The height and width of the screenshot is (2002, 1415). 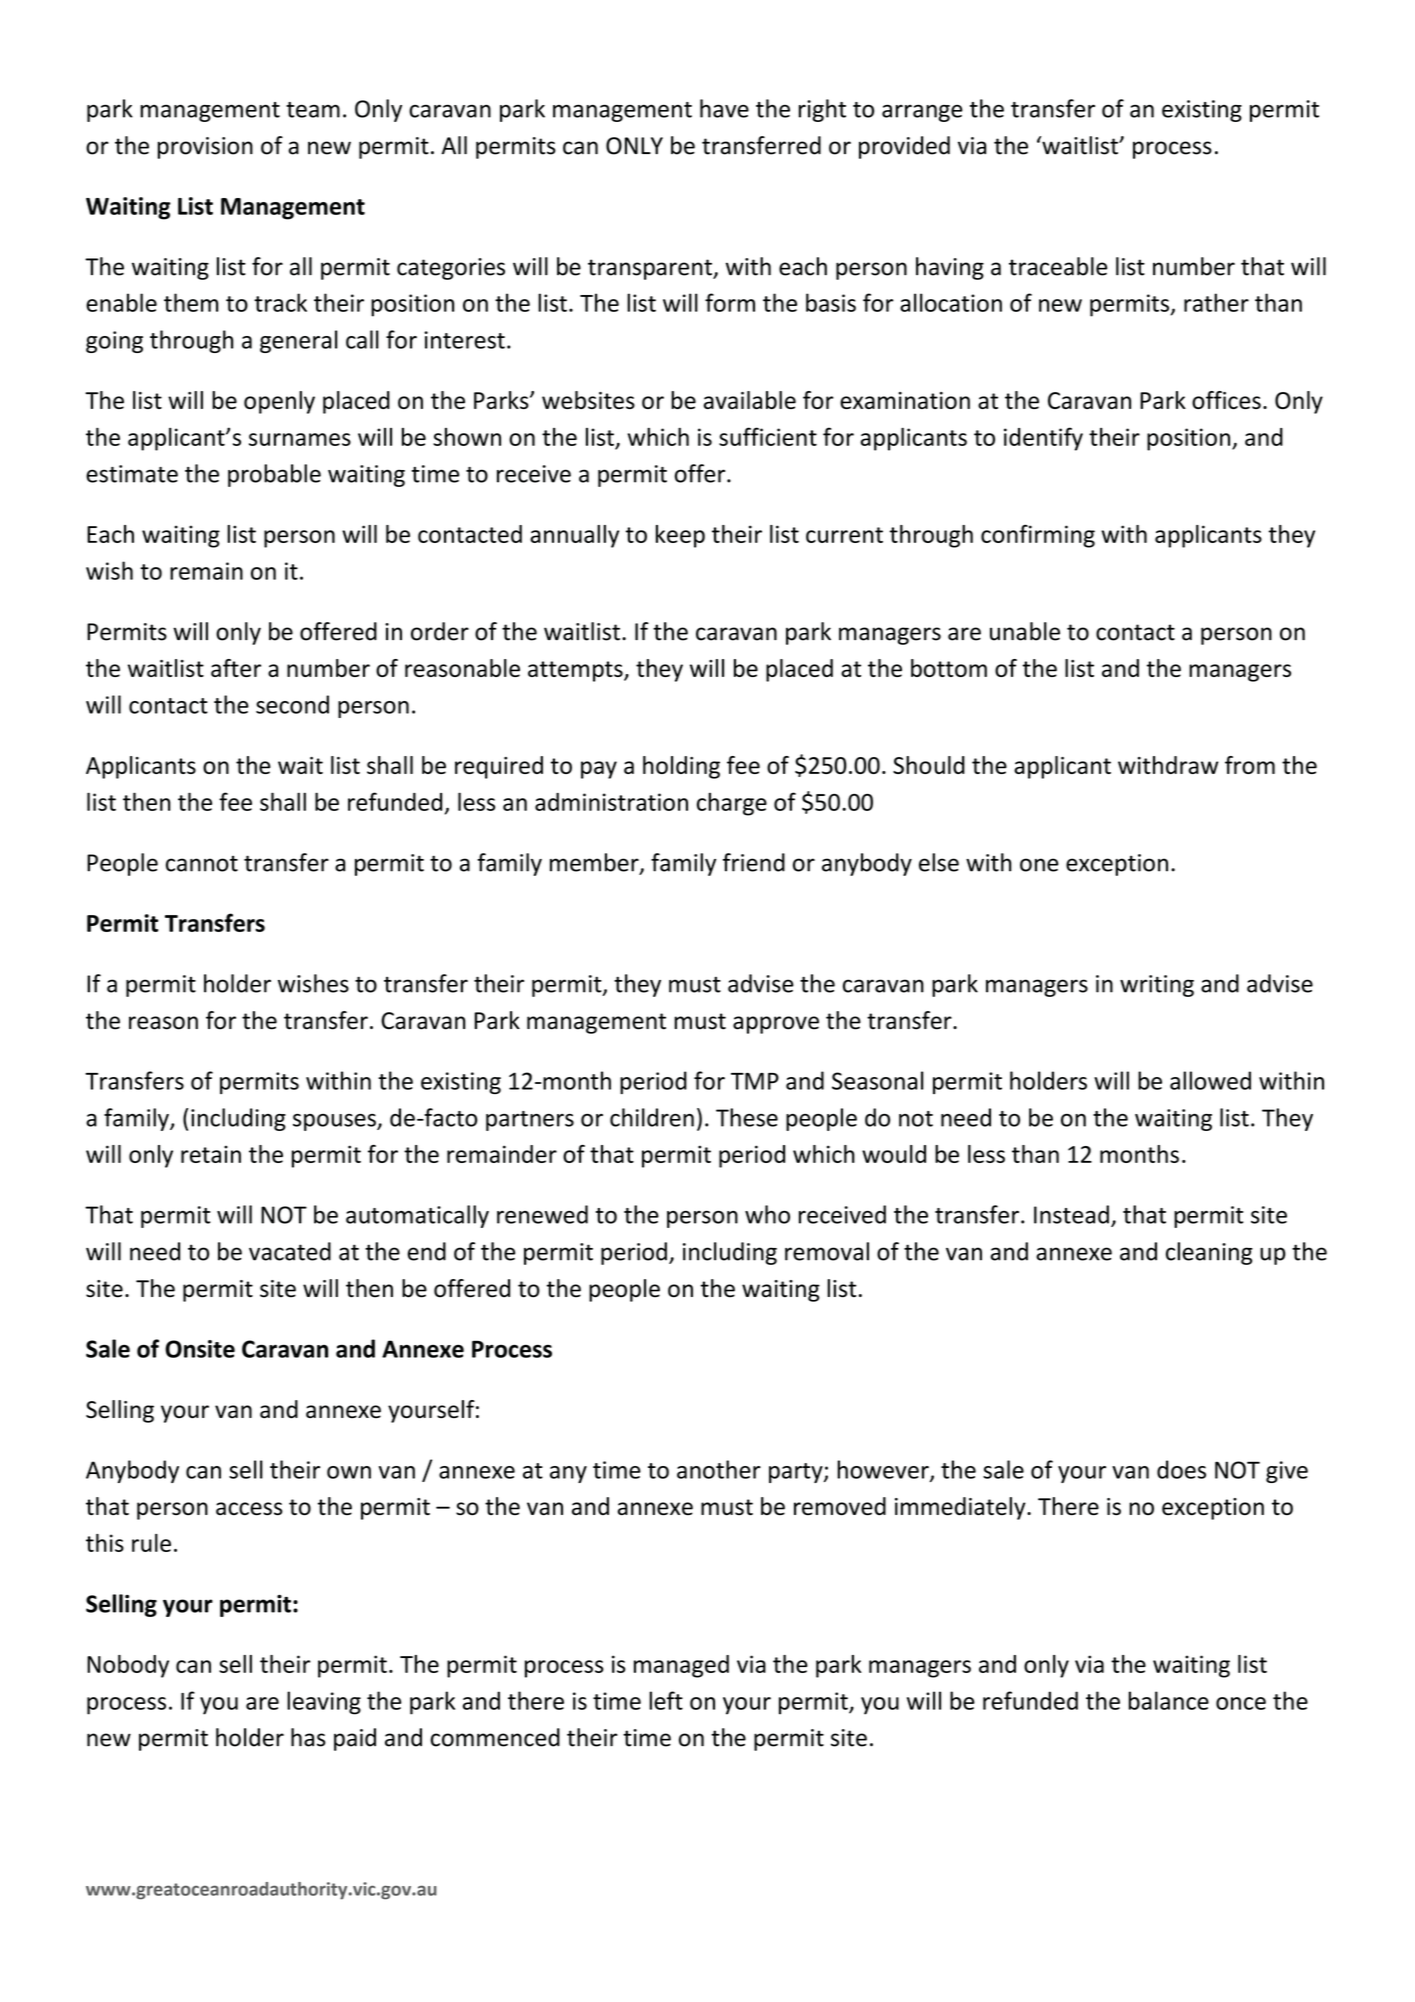 I want to click on friend, so click(x=754, y=862).
